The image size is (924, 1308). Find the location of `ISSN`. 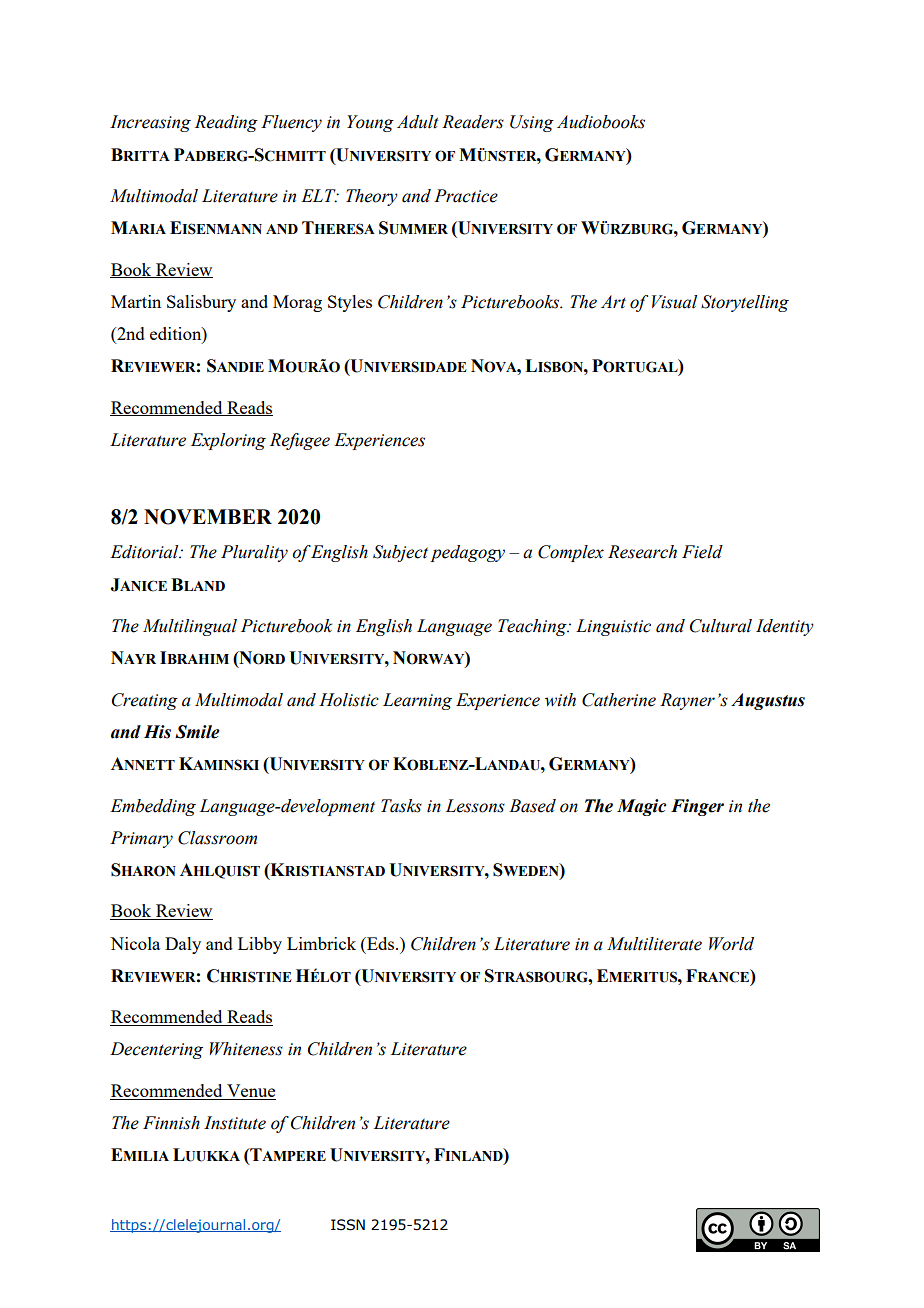

ISSN is located at coordinates (348, 1225).
